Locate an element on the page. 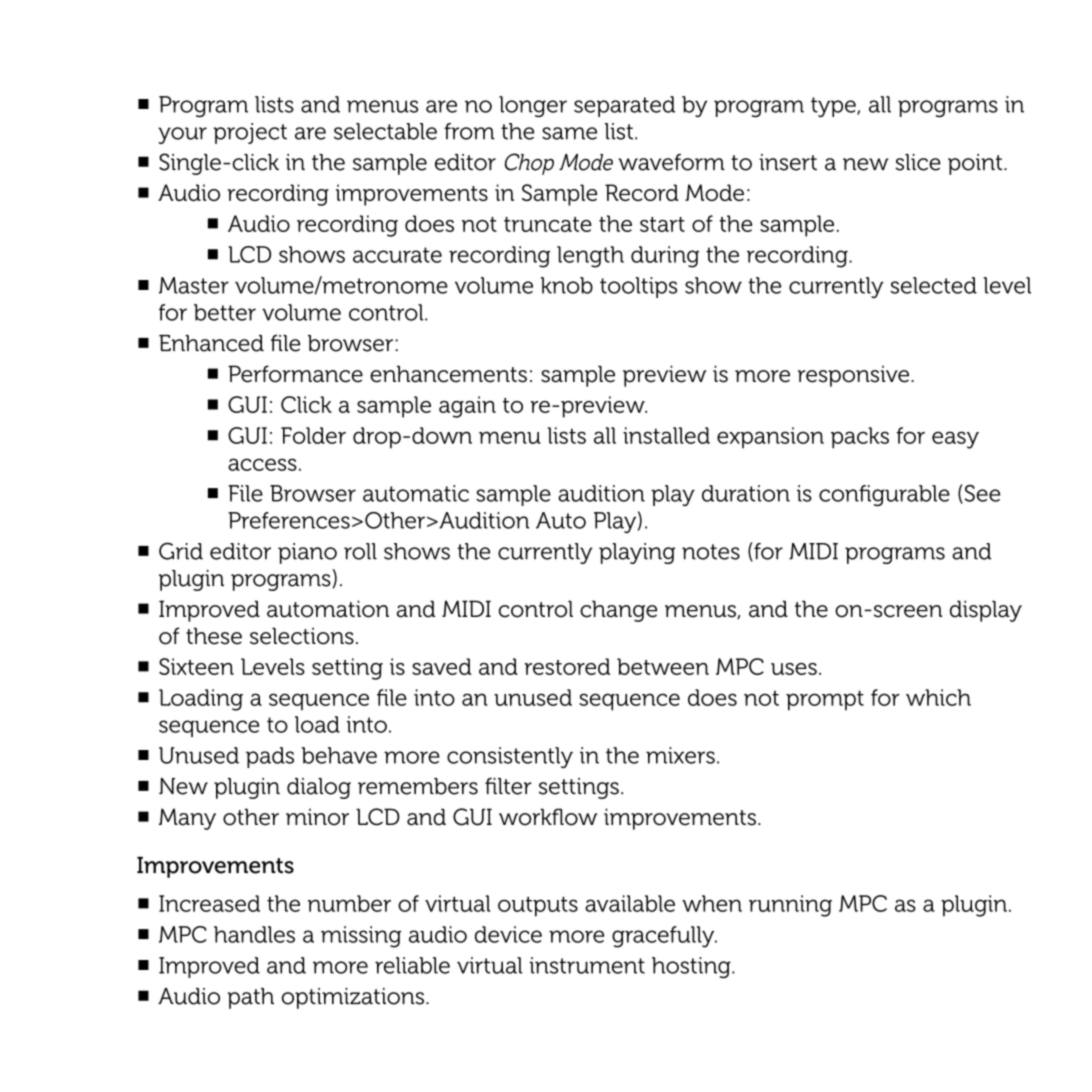  Folder is located at coordinates (313, 435).
